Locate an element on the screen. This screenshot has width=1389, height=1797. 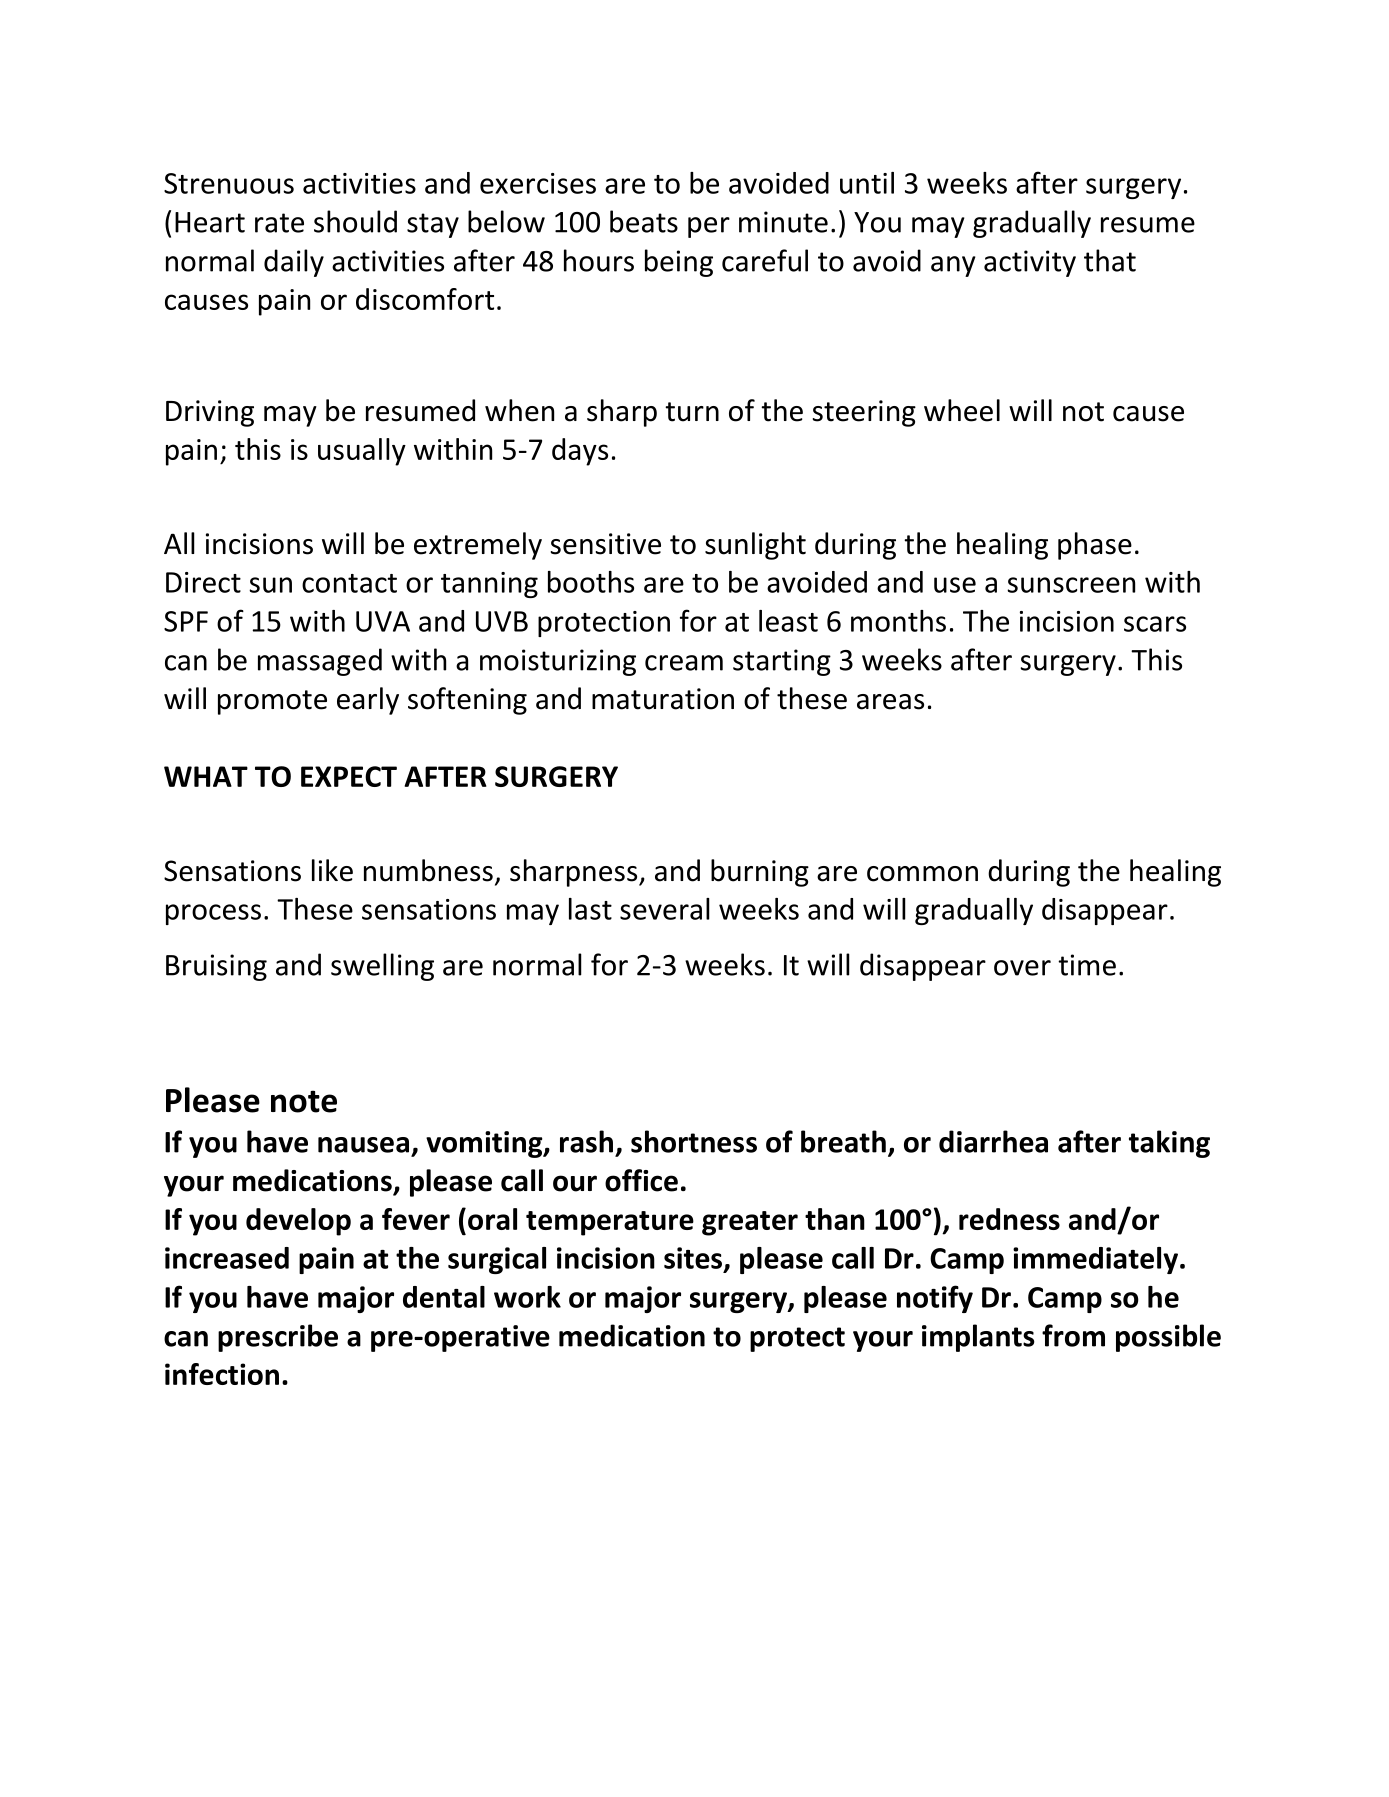
activity is located at coordinates (1030, 263).
